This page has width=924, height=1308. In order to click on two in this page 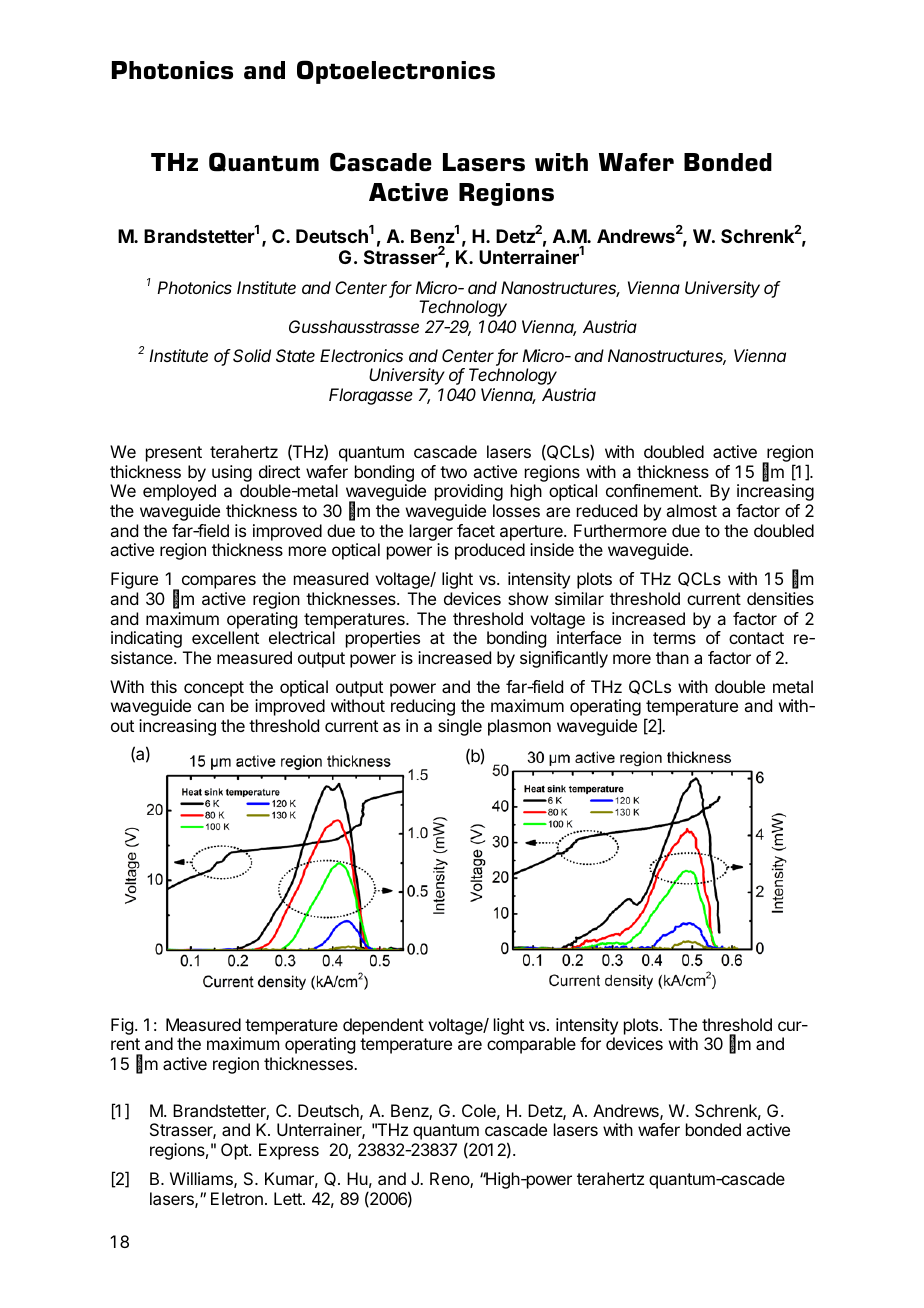, I will do `click(453, 472)`.
